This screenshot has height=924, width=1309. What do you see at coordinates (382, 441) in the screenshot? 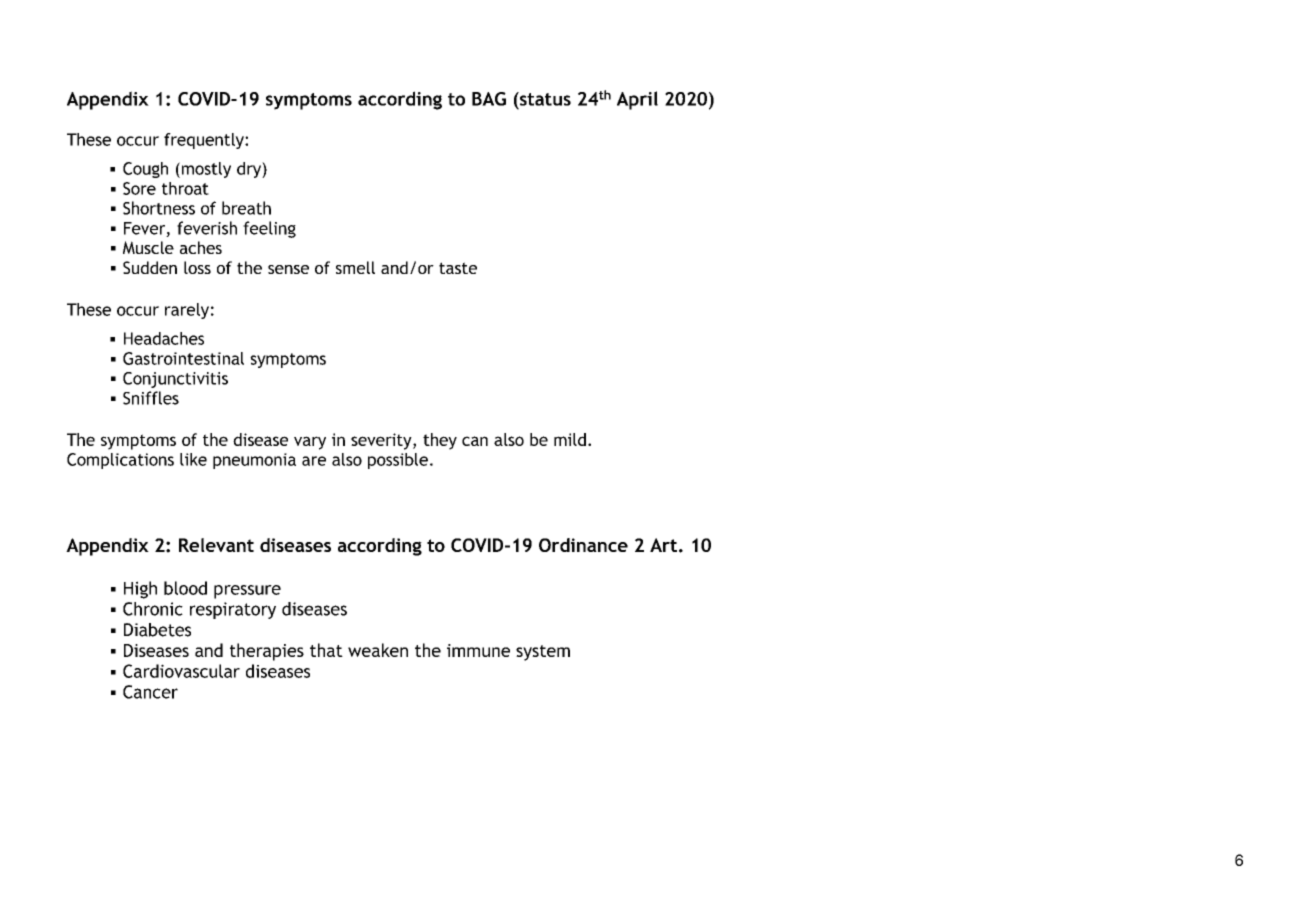
I see `severity` at bounding box center [382, 441].
